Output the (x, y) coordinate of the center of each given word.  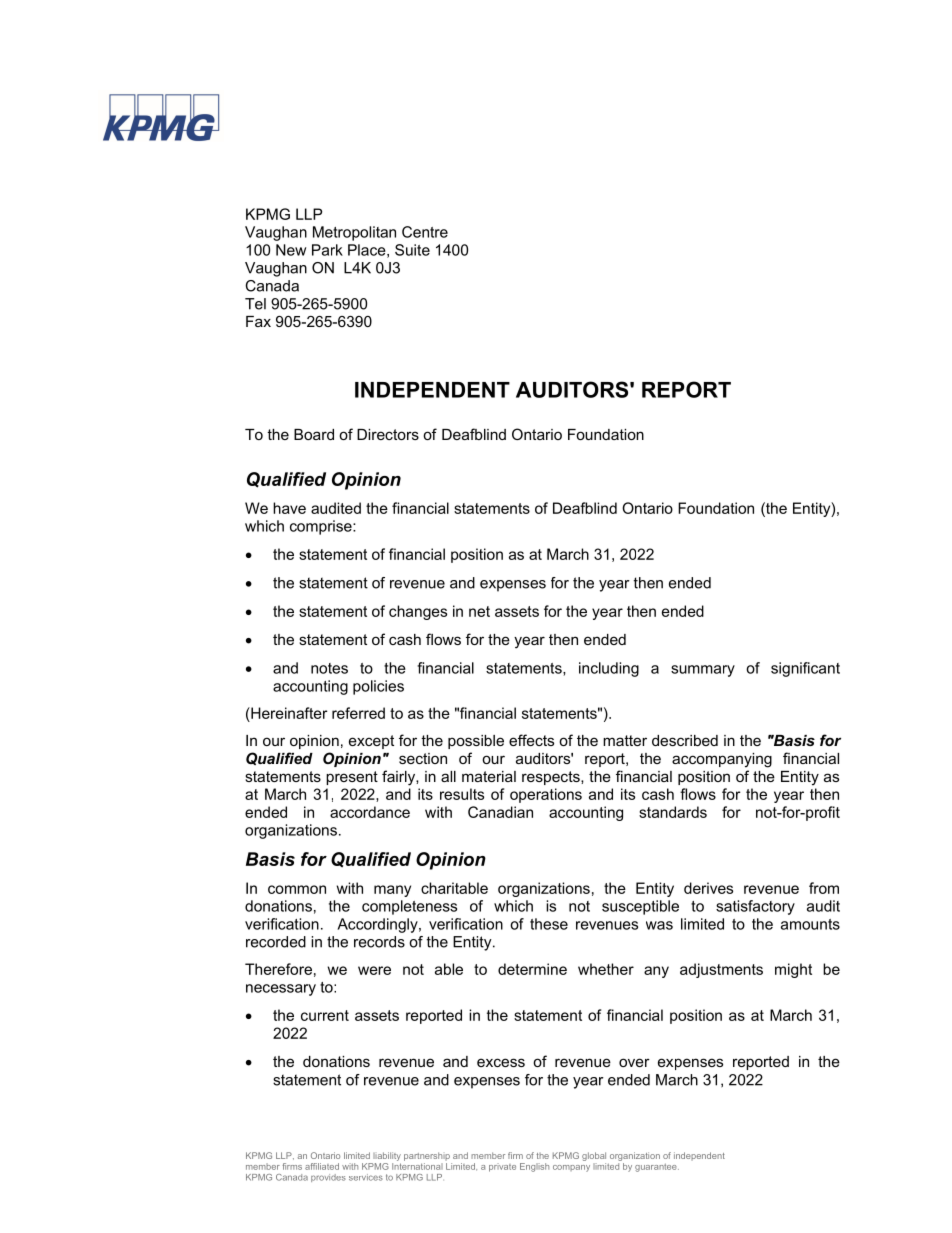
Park (327, 250)
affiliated (322, 1166)
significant (805, 669)
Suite (412, 250)
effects (531, 740)
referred (358, 713)
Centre (425, 232)
